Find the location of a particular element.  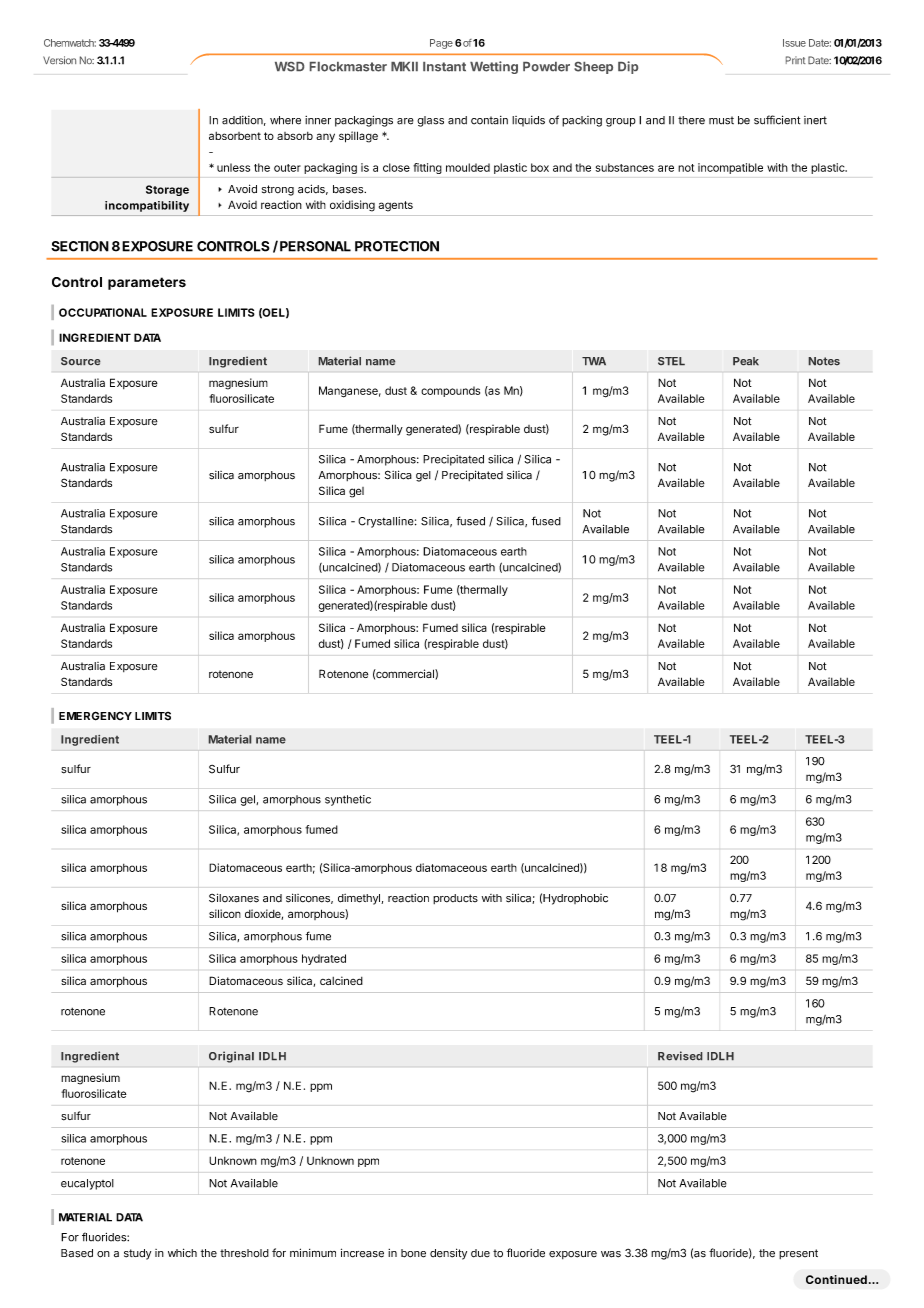

density is located at coordinates (448, 1254).
